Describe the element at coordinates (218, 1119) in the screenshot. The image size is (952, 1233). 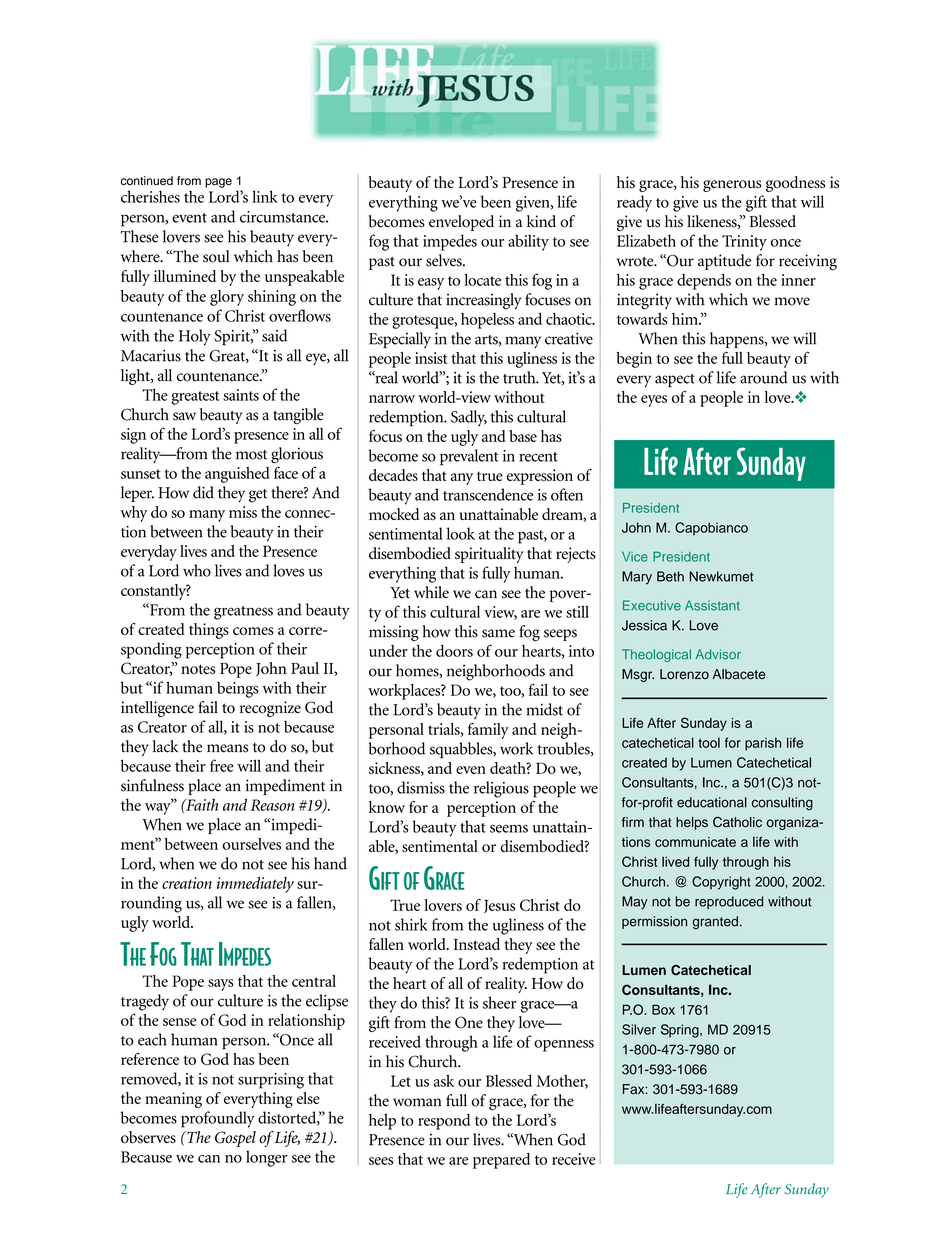
I see `profoundly` at that location.
